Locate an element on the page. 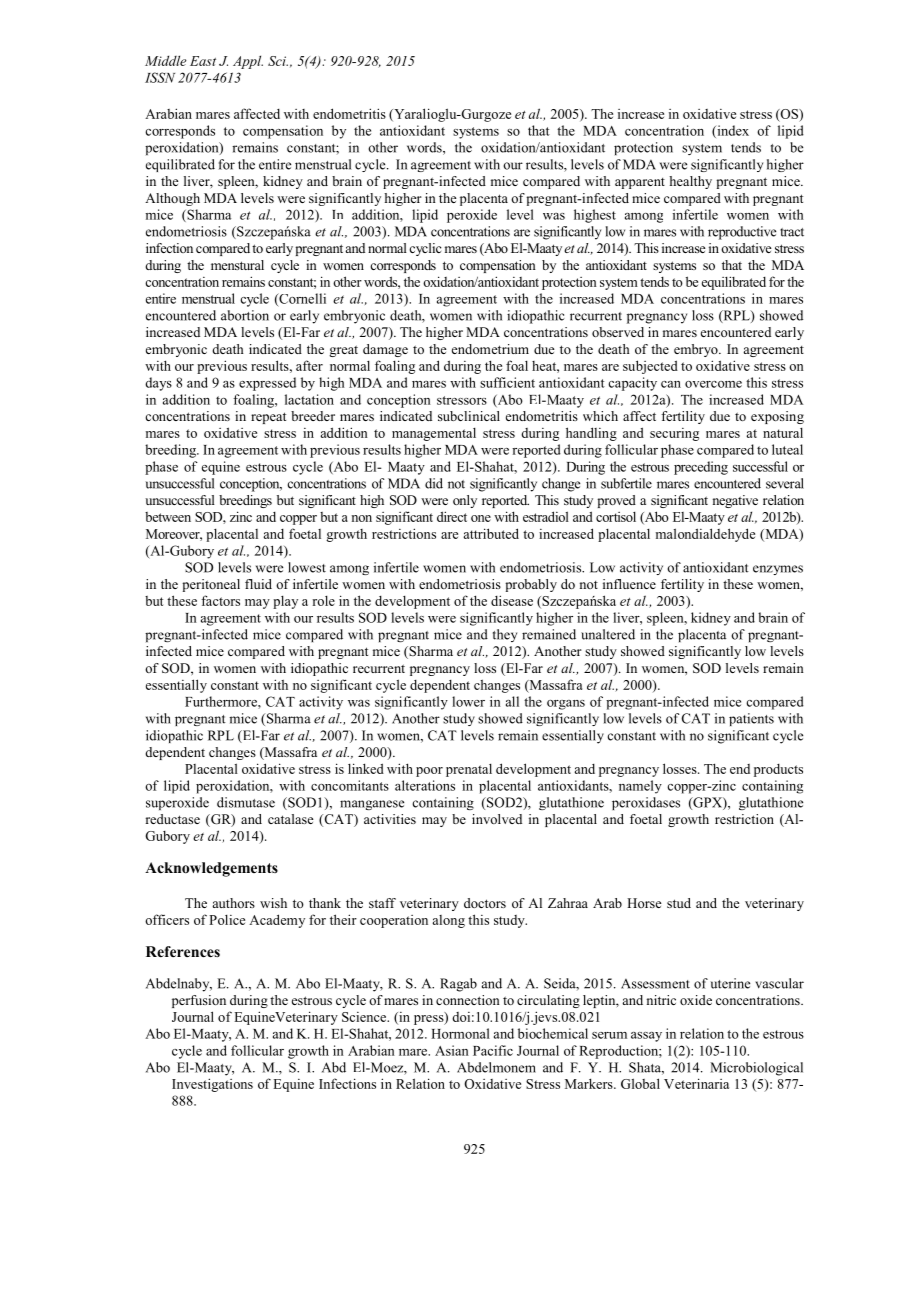 The width and height of the page is (924, 1308). Investigations is located at coordinates (212, 1085).
